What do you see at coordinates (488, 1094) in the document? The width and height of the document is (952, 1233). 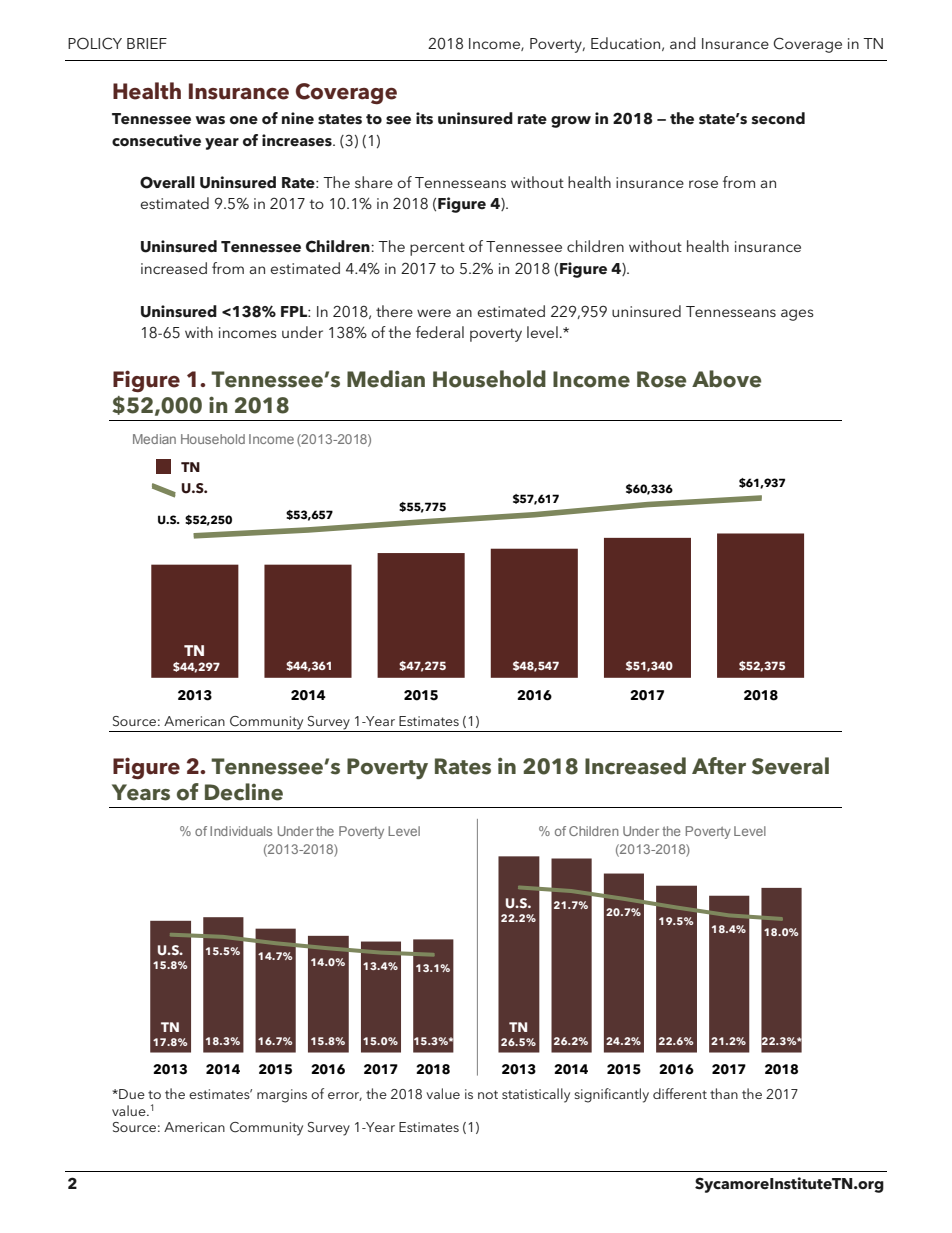 I see `not` at bounding box center [488, 1094].
